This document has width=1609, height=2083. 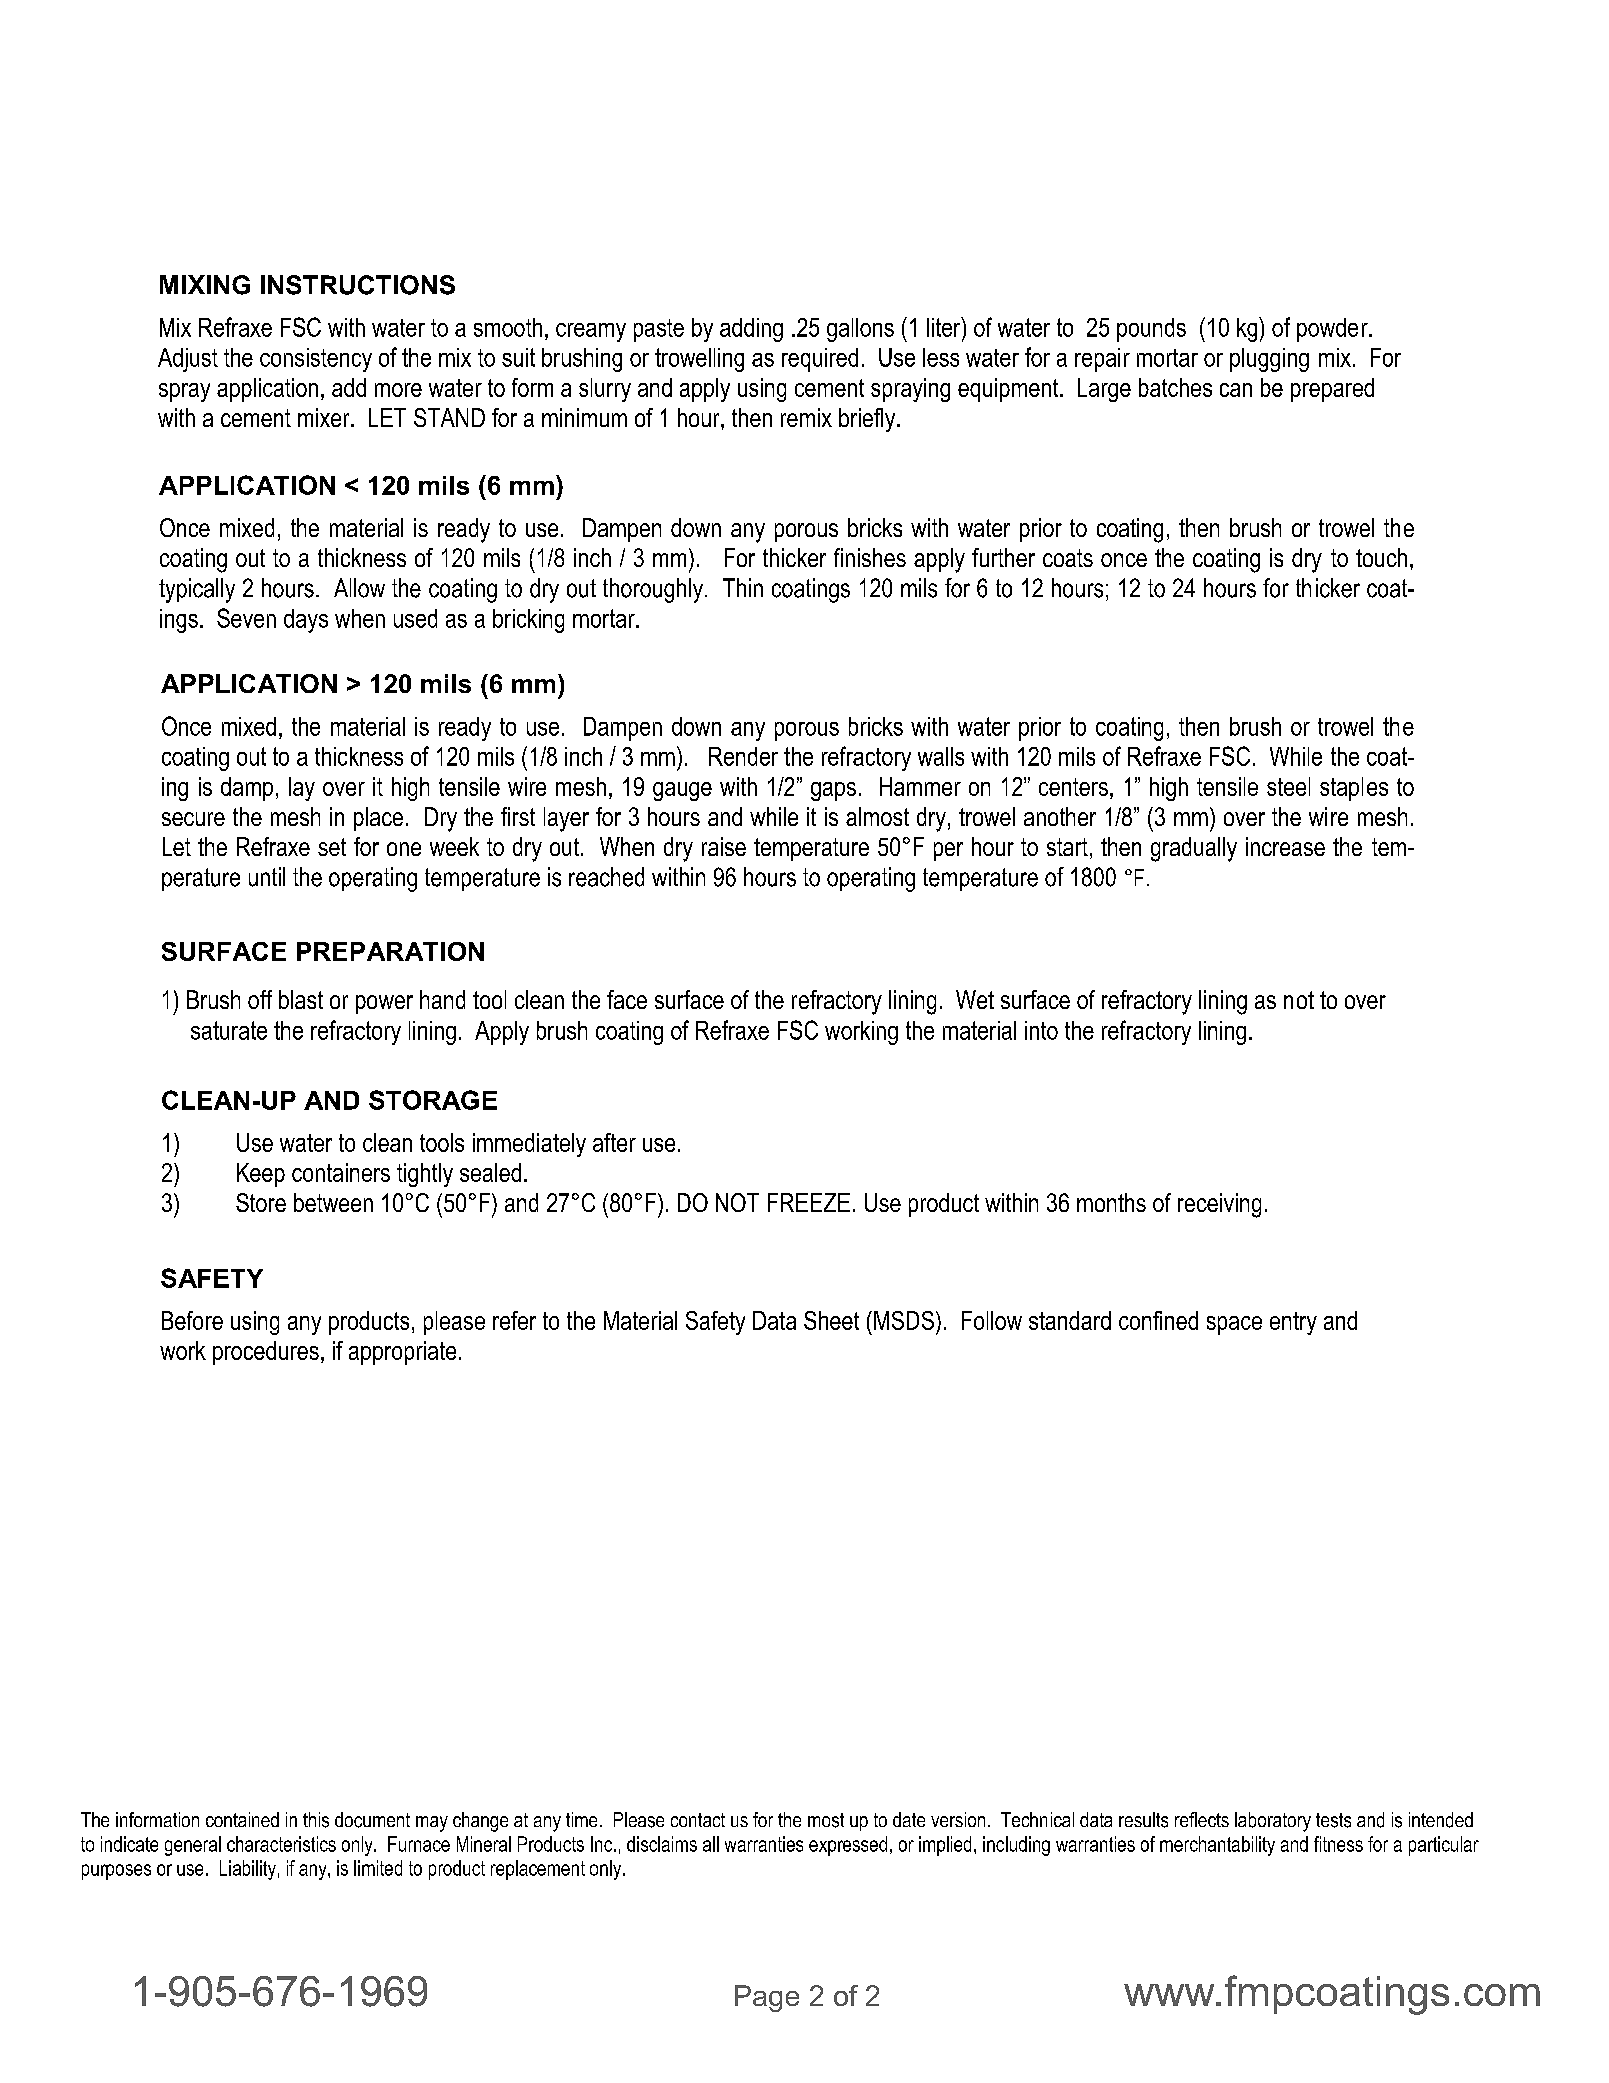 What do you see at coordinates (809, 1202) in the document?
I see `FREEZE` at bounding box center [809, 1202].
